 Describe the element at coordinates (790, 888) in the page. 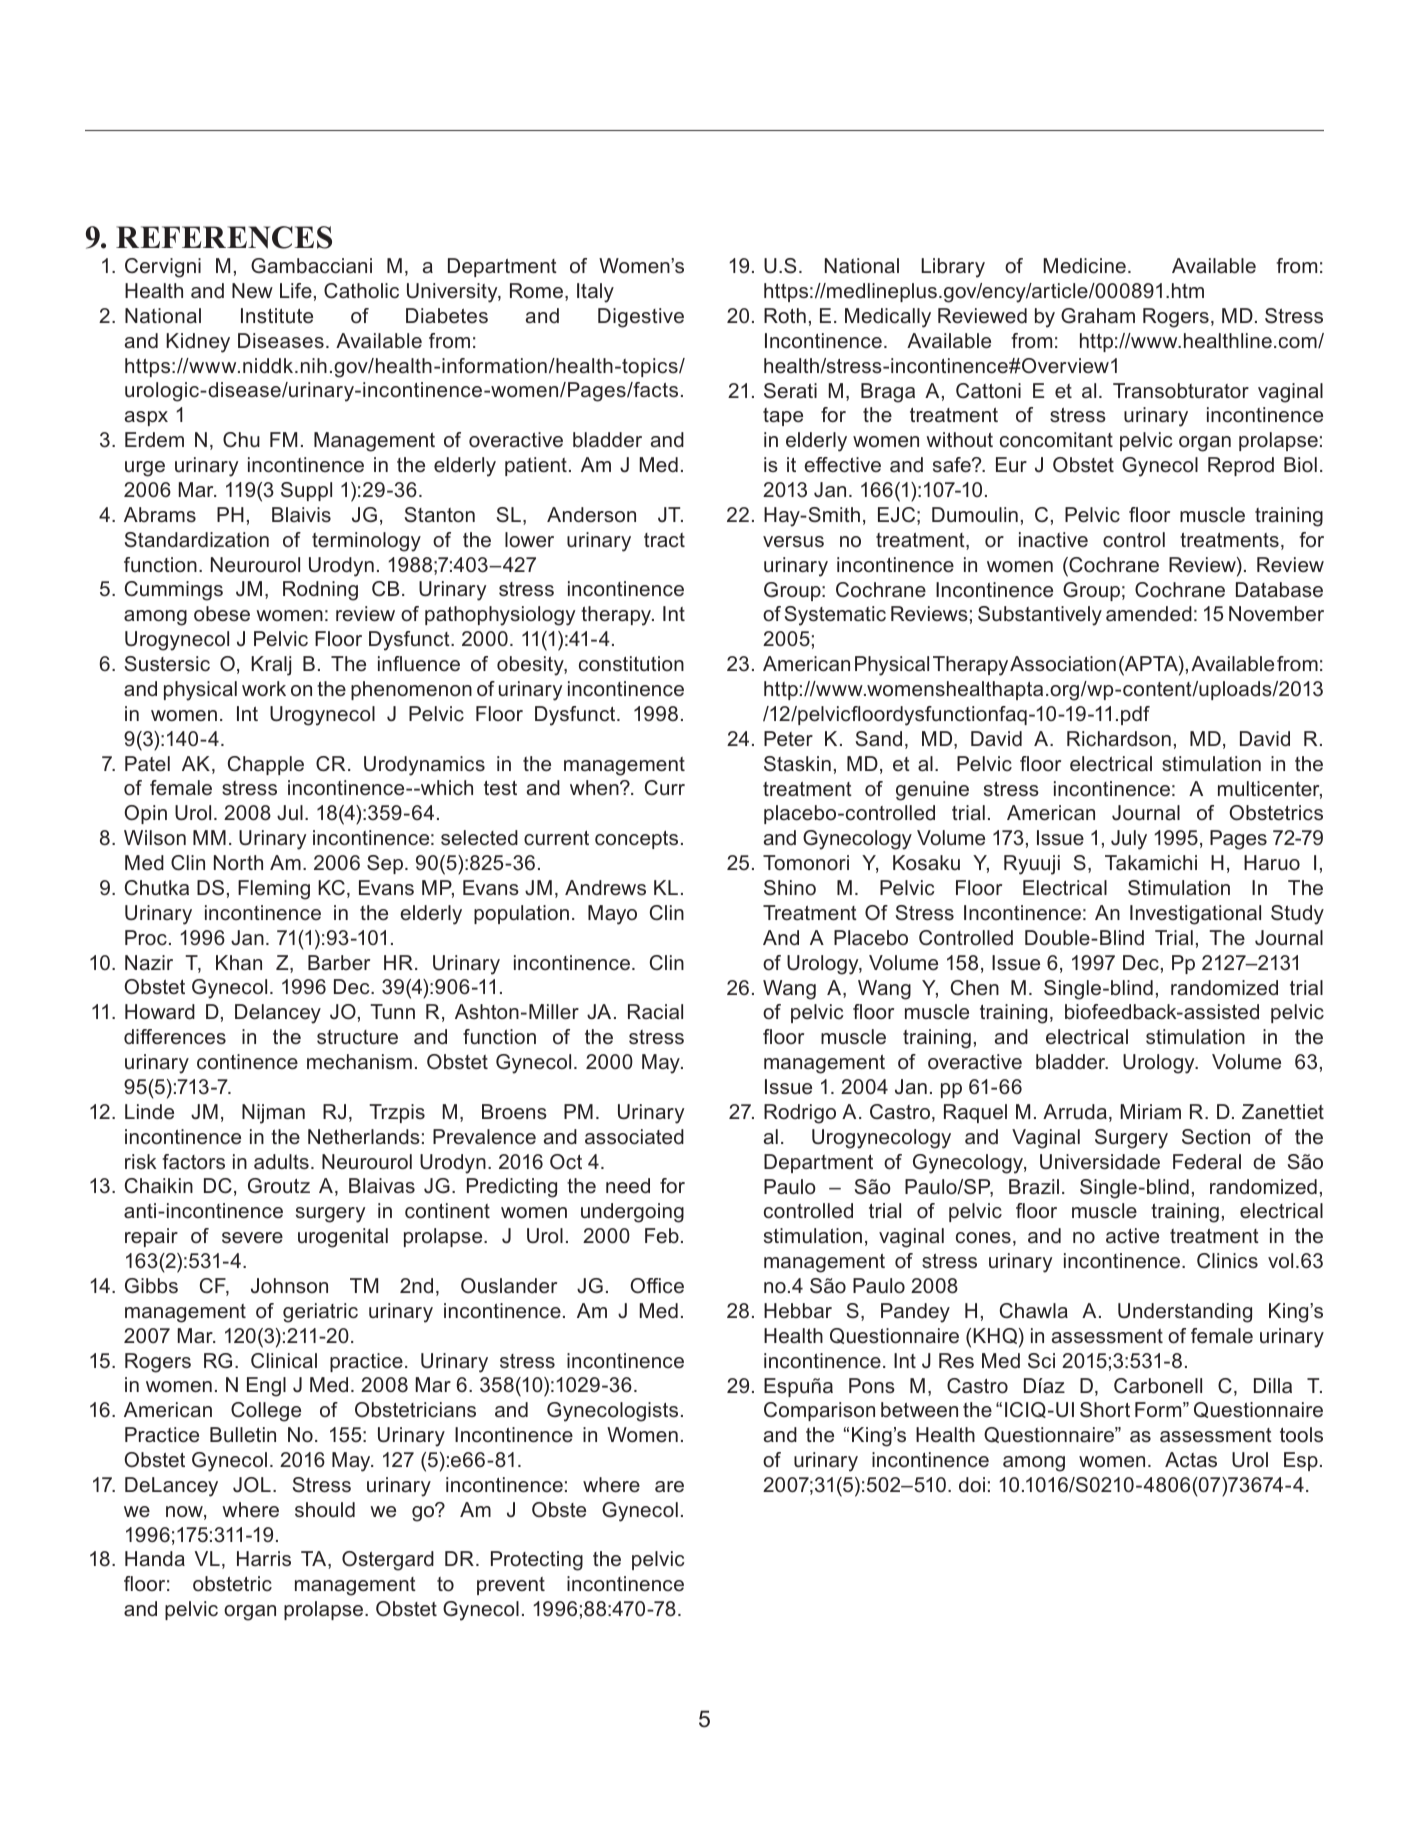

I see `Shino` at that location.
